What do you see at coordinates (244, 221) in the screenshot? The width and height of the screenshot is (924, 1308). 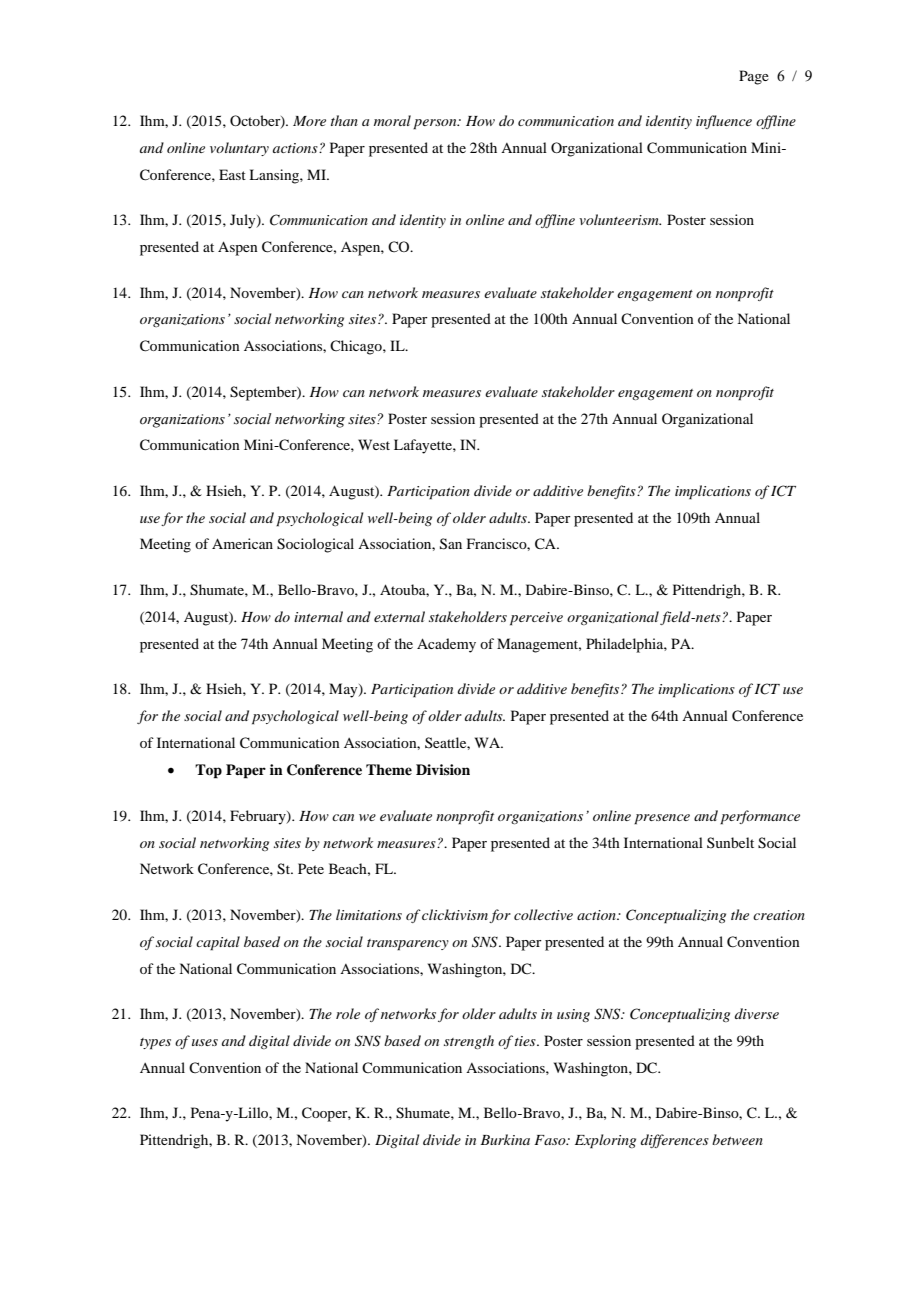 I see `July` at bounding box center [244, 221].
